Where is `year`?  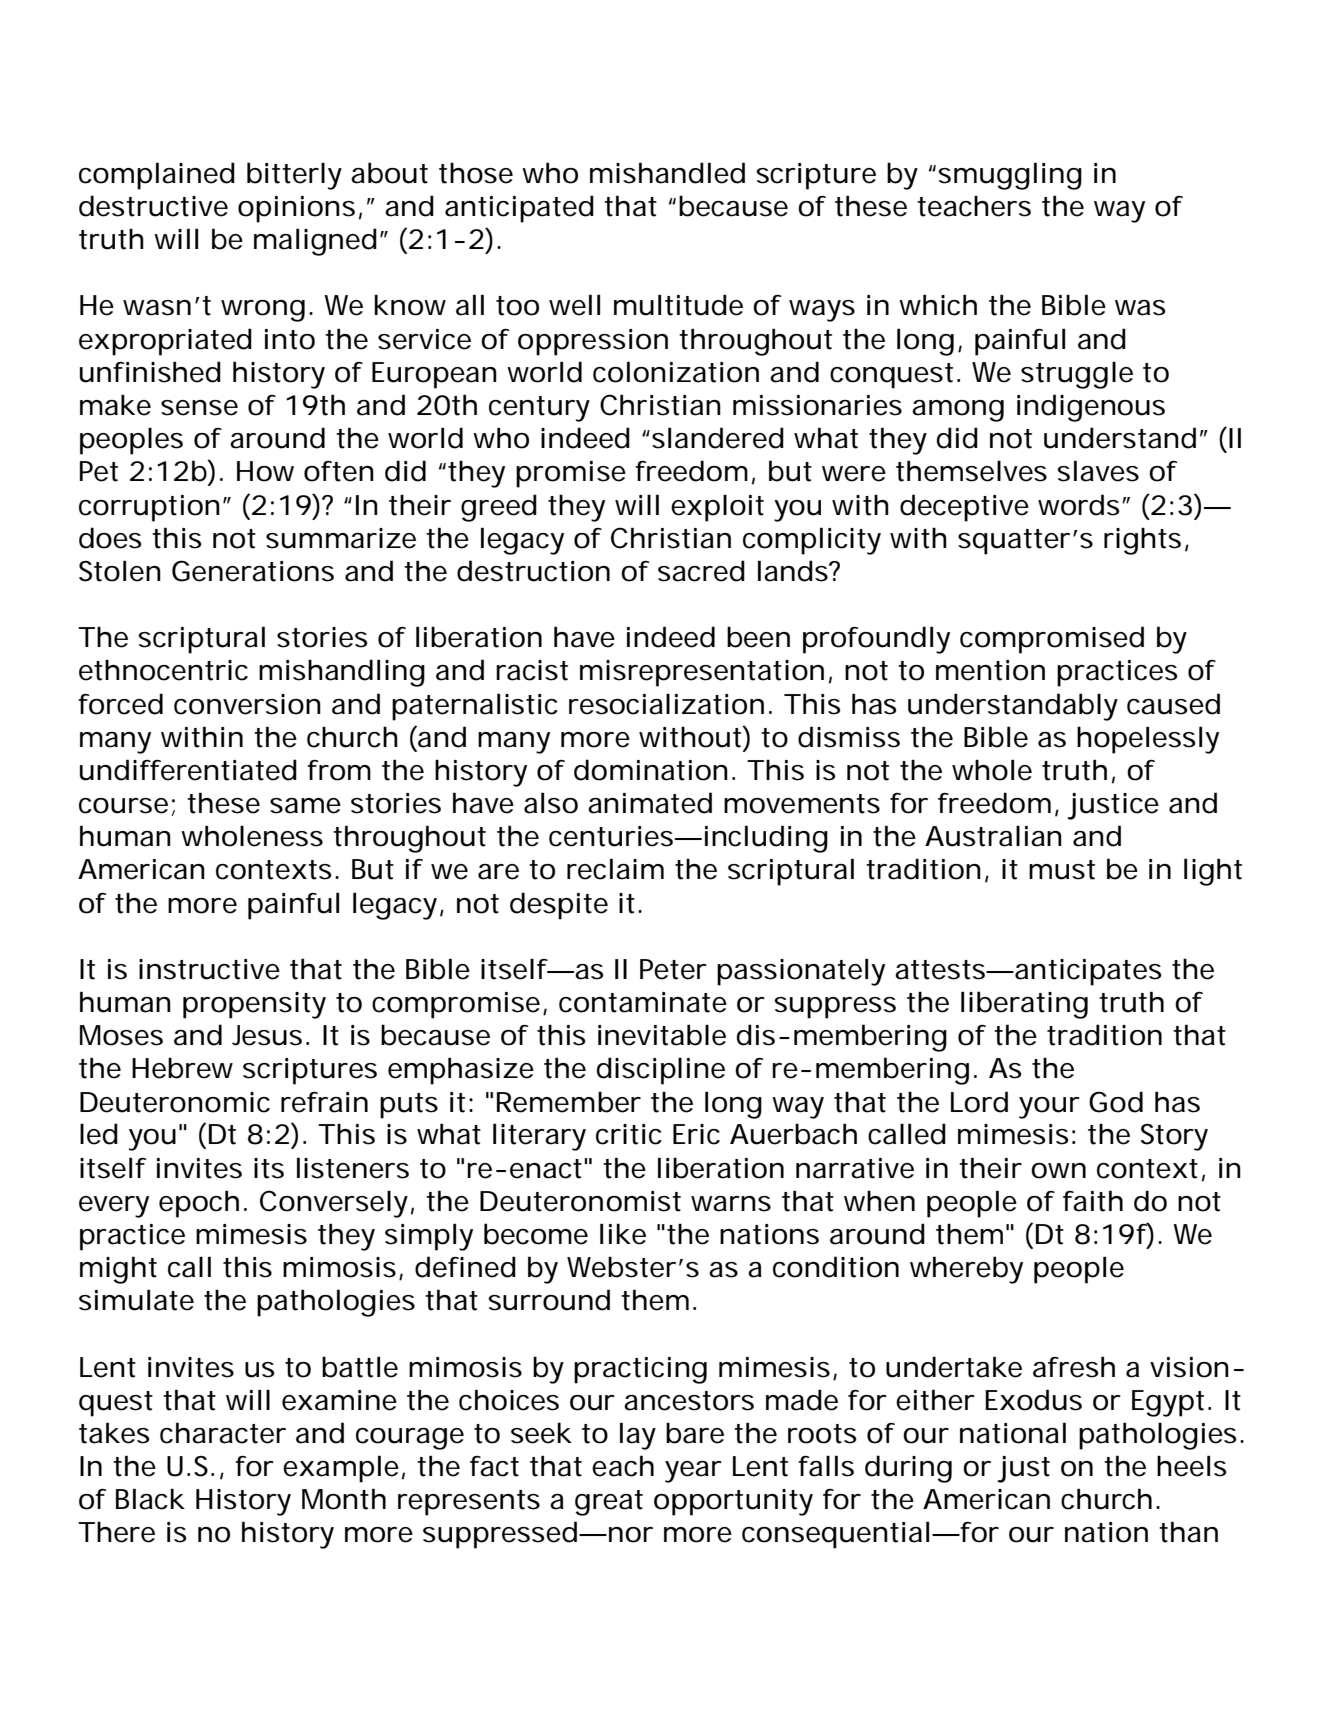
year is located at coordinates (693, 1472).
